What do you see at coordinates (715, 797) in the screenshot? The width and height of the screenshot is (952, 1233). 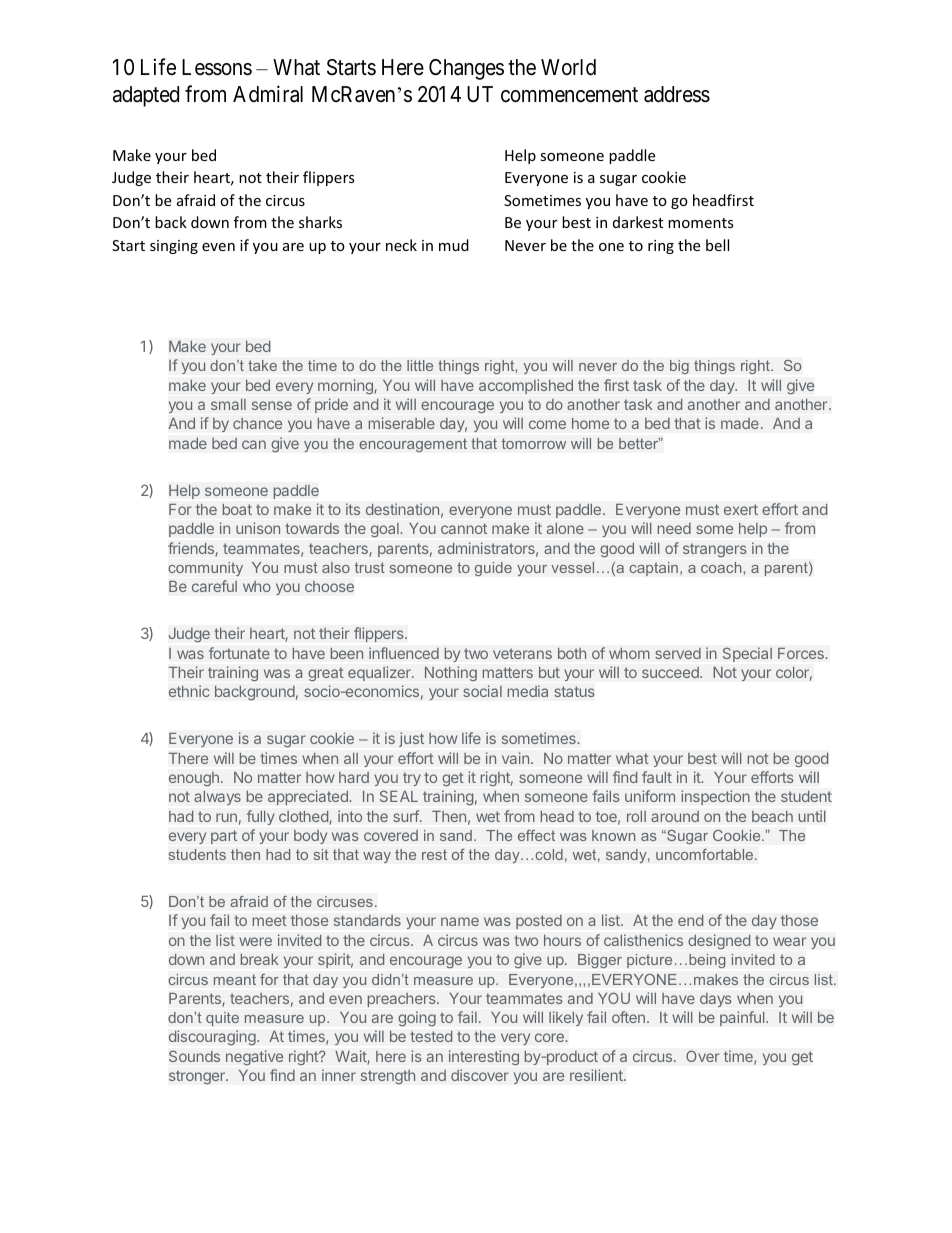 I see `inspection` at bounding box center [715, 797].
